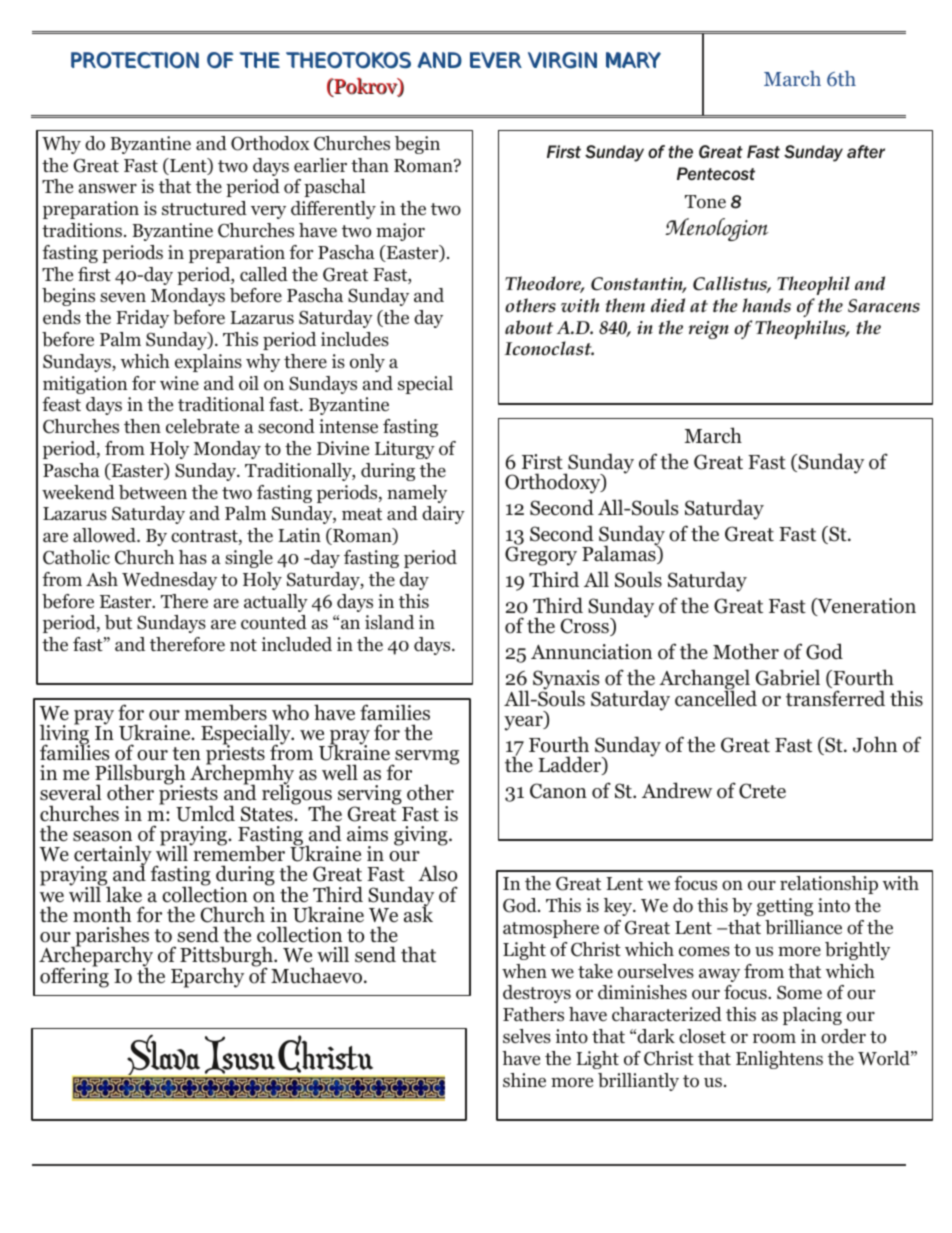  Describe the element at coordinates (226, 958) in the document. I see `Pittsburgh` at that location.
